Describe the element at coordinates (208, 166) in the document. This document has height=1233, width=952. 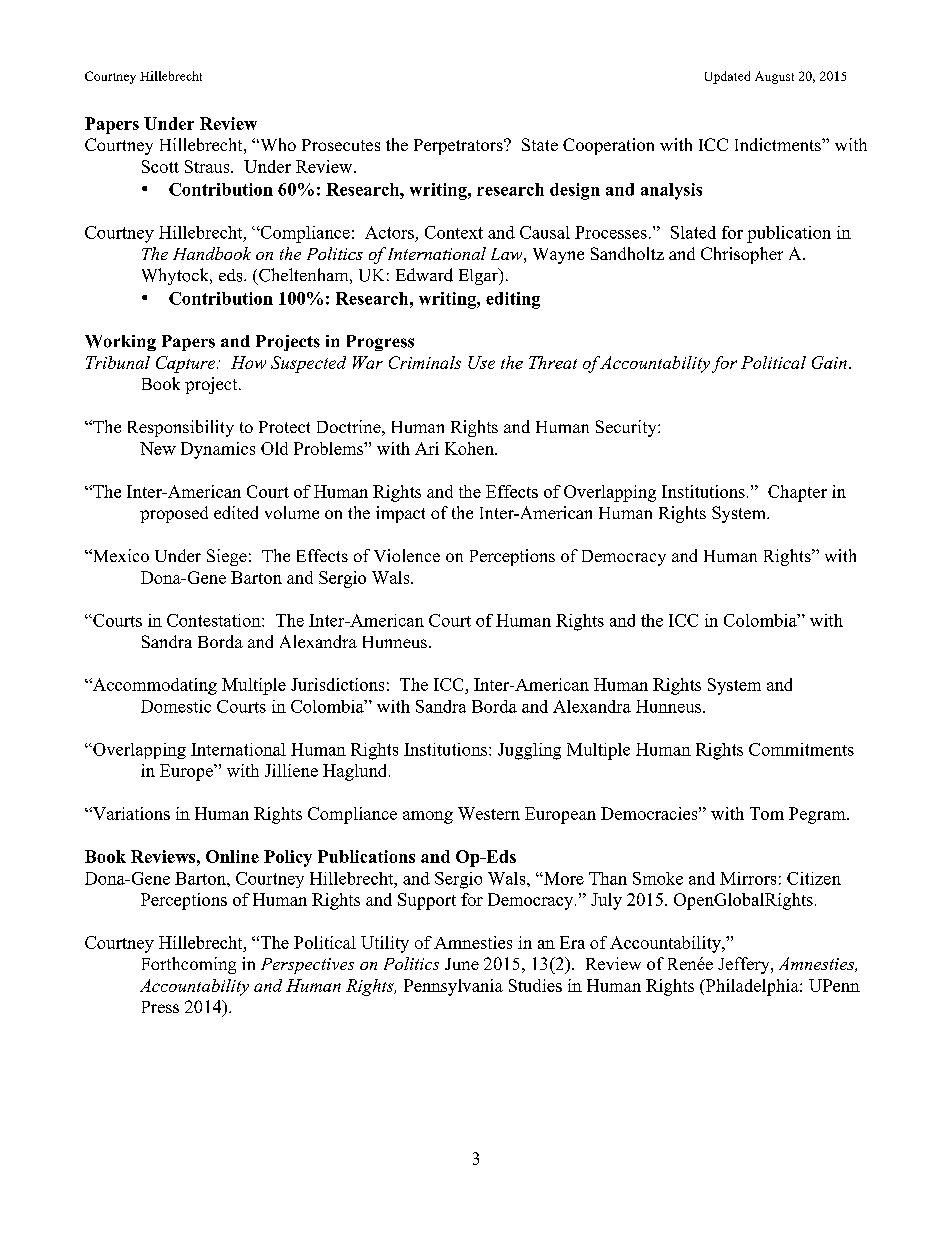
I see `Straus` at that location.
